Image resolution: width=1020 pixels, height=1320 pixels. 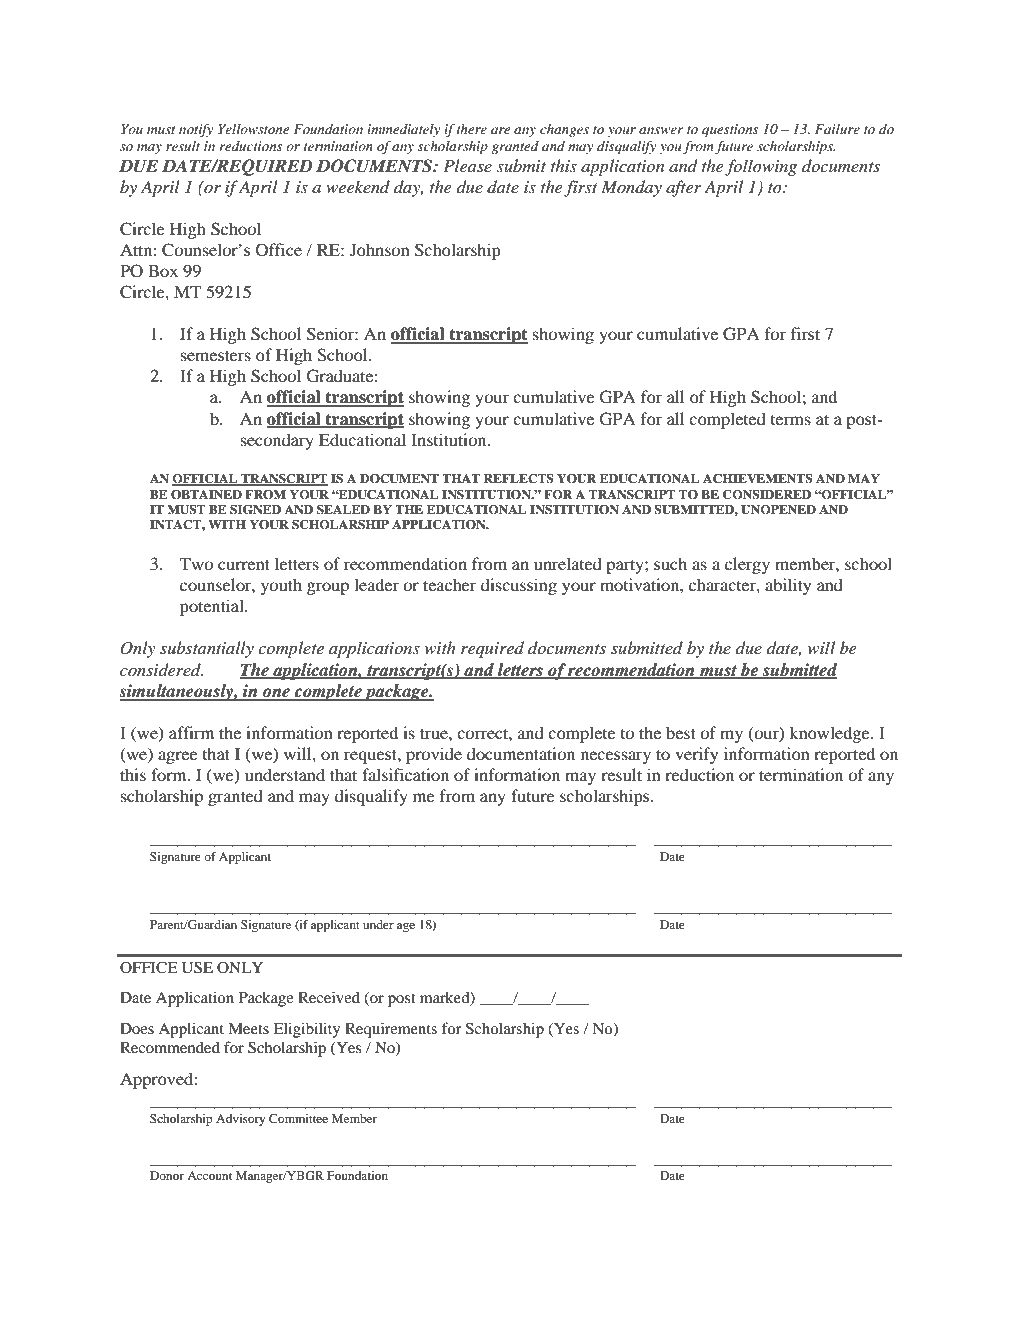 I want to click on following, so click(x=761, y=167).
